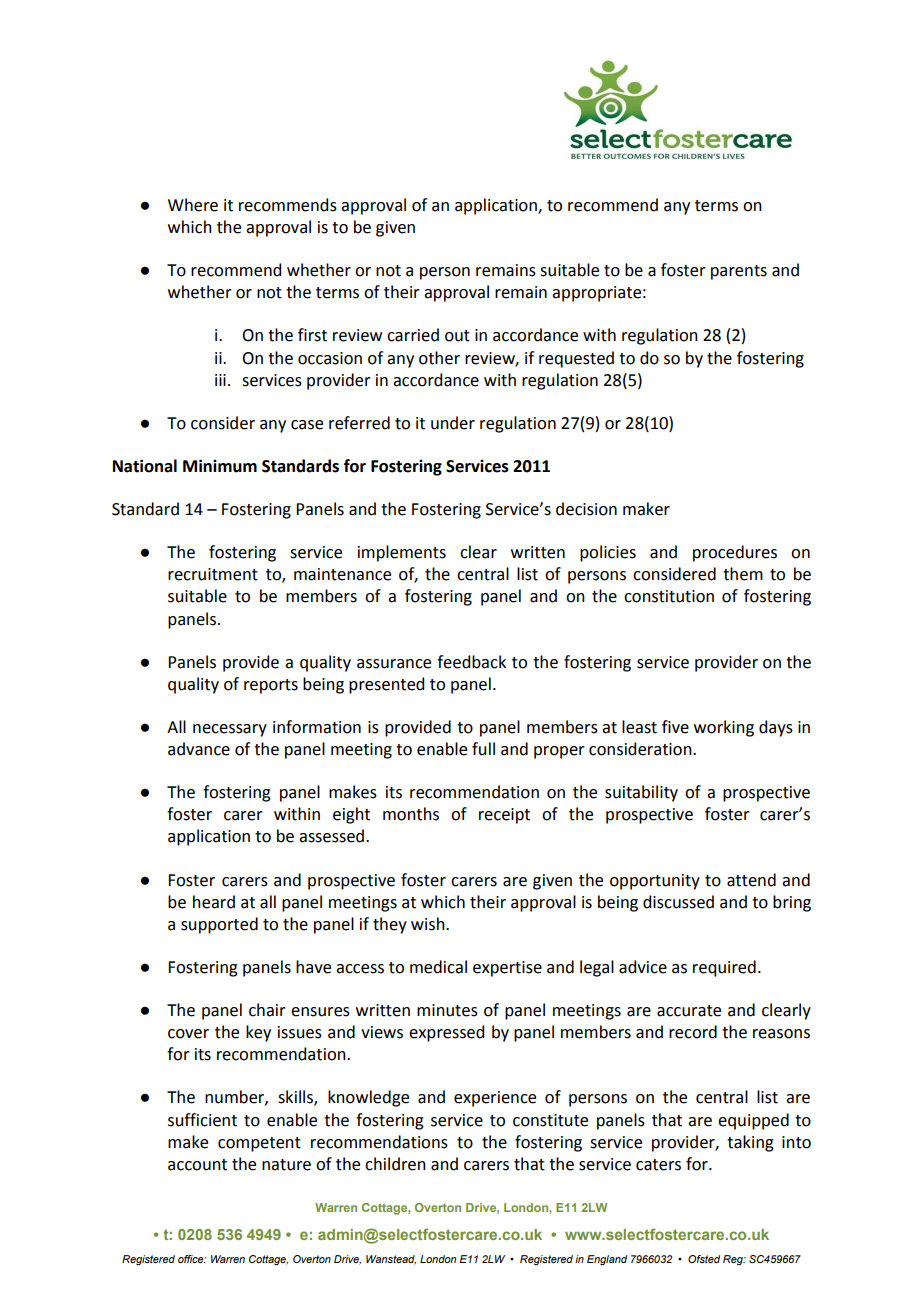 The width and height of the screenshot is (924, 1307). What do you see at coordinates (395, 1164) in the screenshot?
I see `children` at bounding box center [395, 1164].
